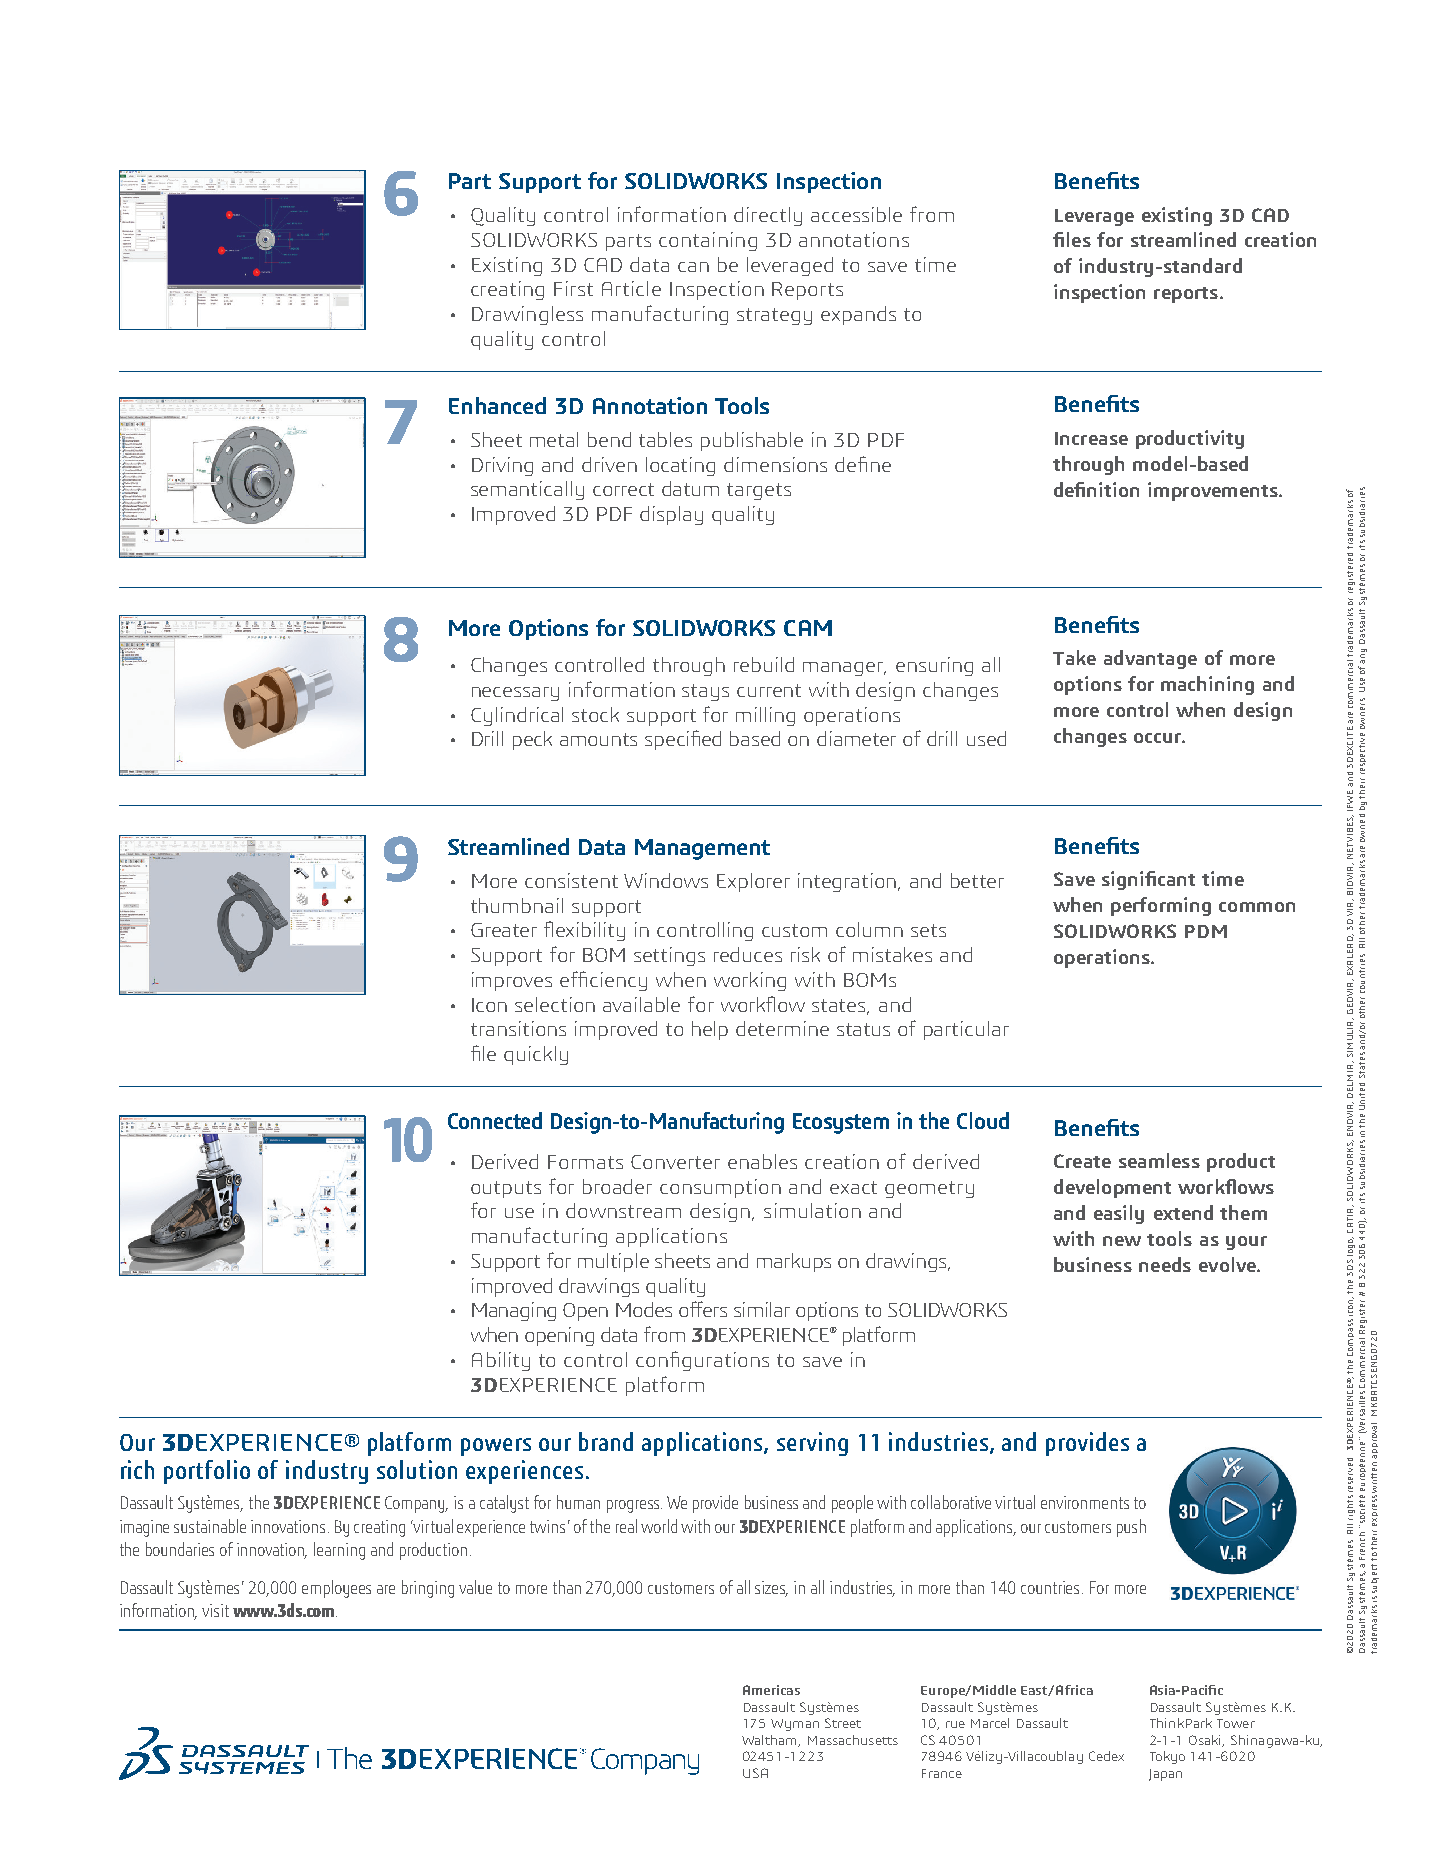 This screenshot has width=1441, height=1865. I want to click on portfolio, so click(207, 1472).
